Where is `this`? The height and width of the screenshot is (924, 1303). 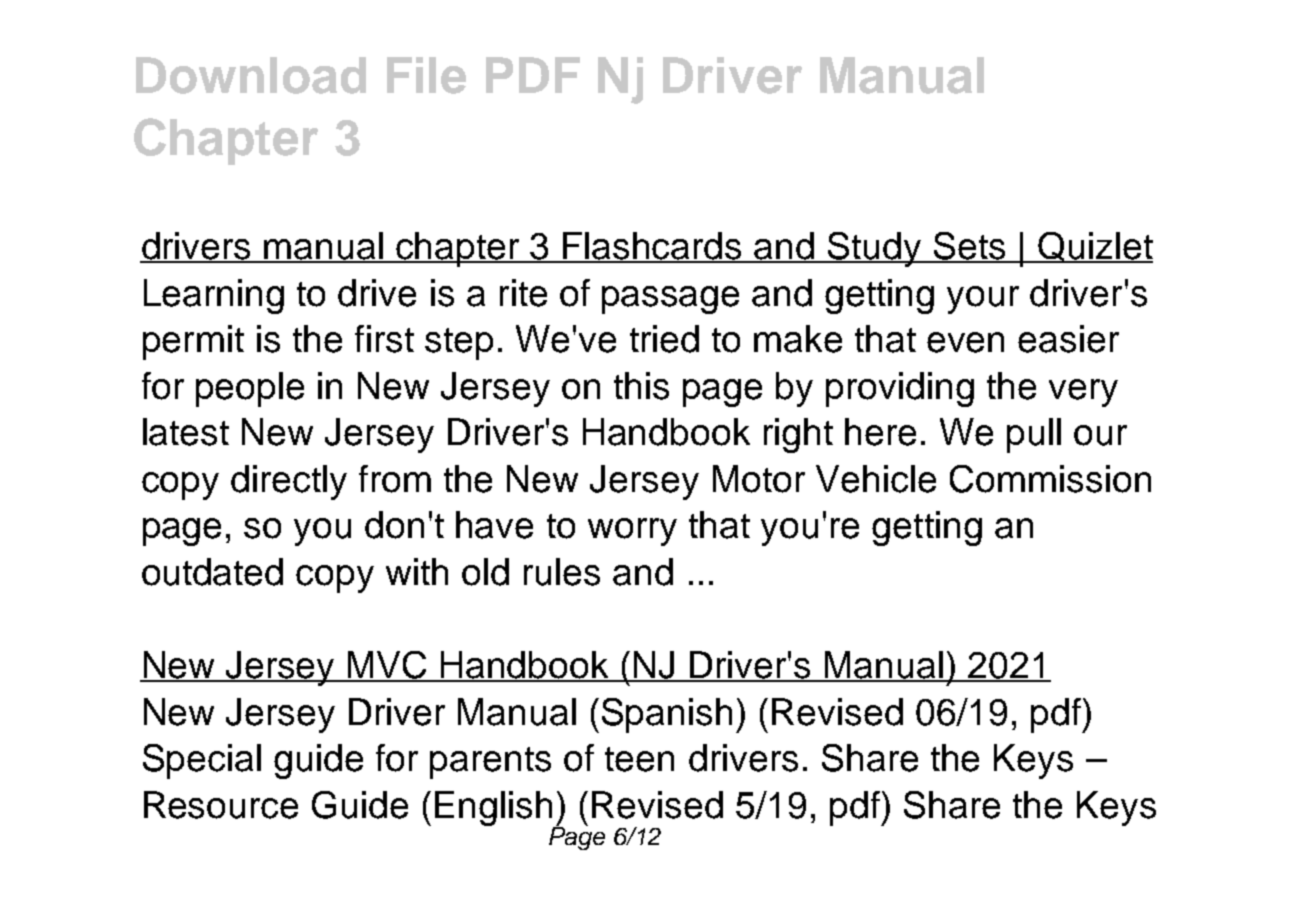
this is located at coordinates (641, 386).
